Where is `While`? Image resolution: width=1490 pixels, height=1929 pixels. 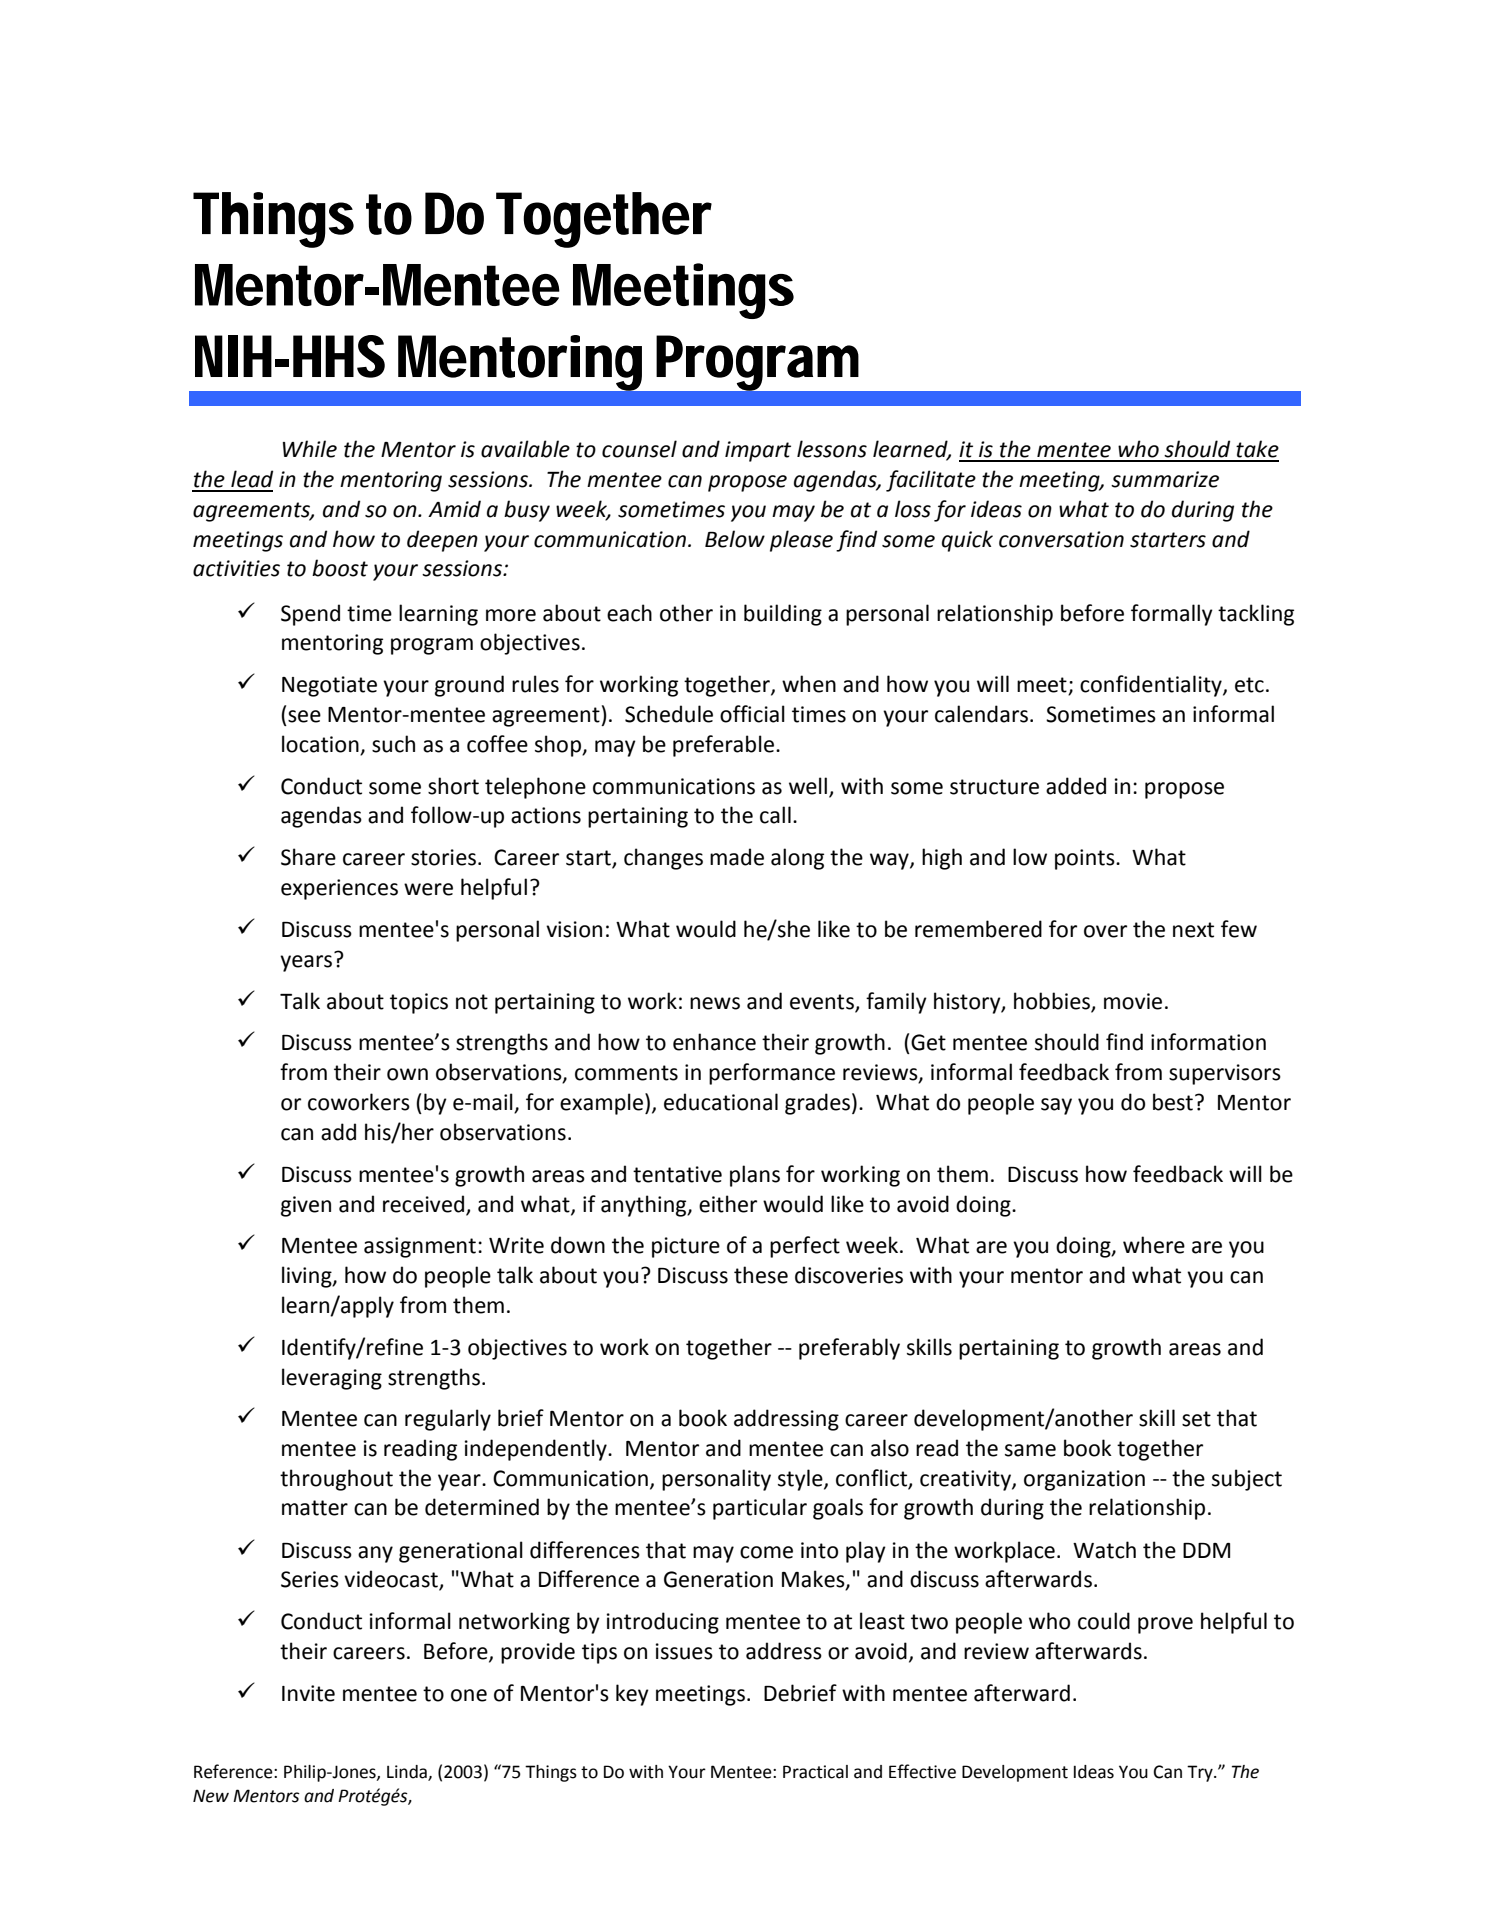
While is located at coordinates (310, 449).
